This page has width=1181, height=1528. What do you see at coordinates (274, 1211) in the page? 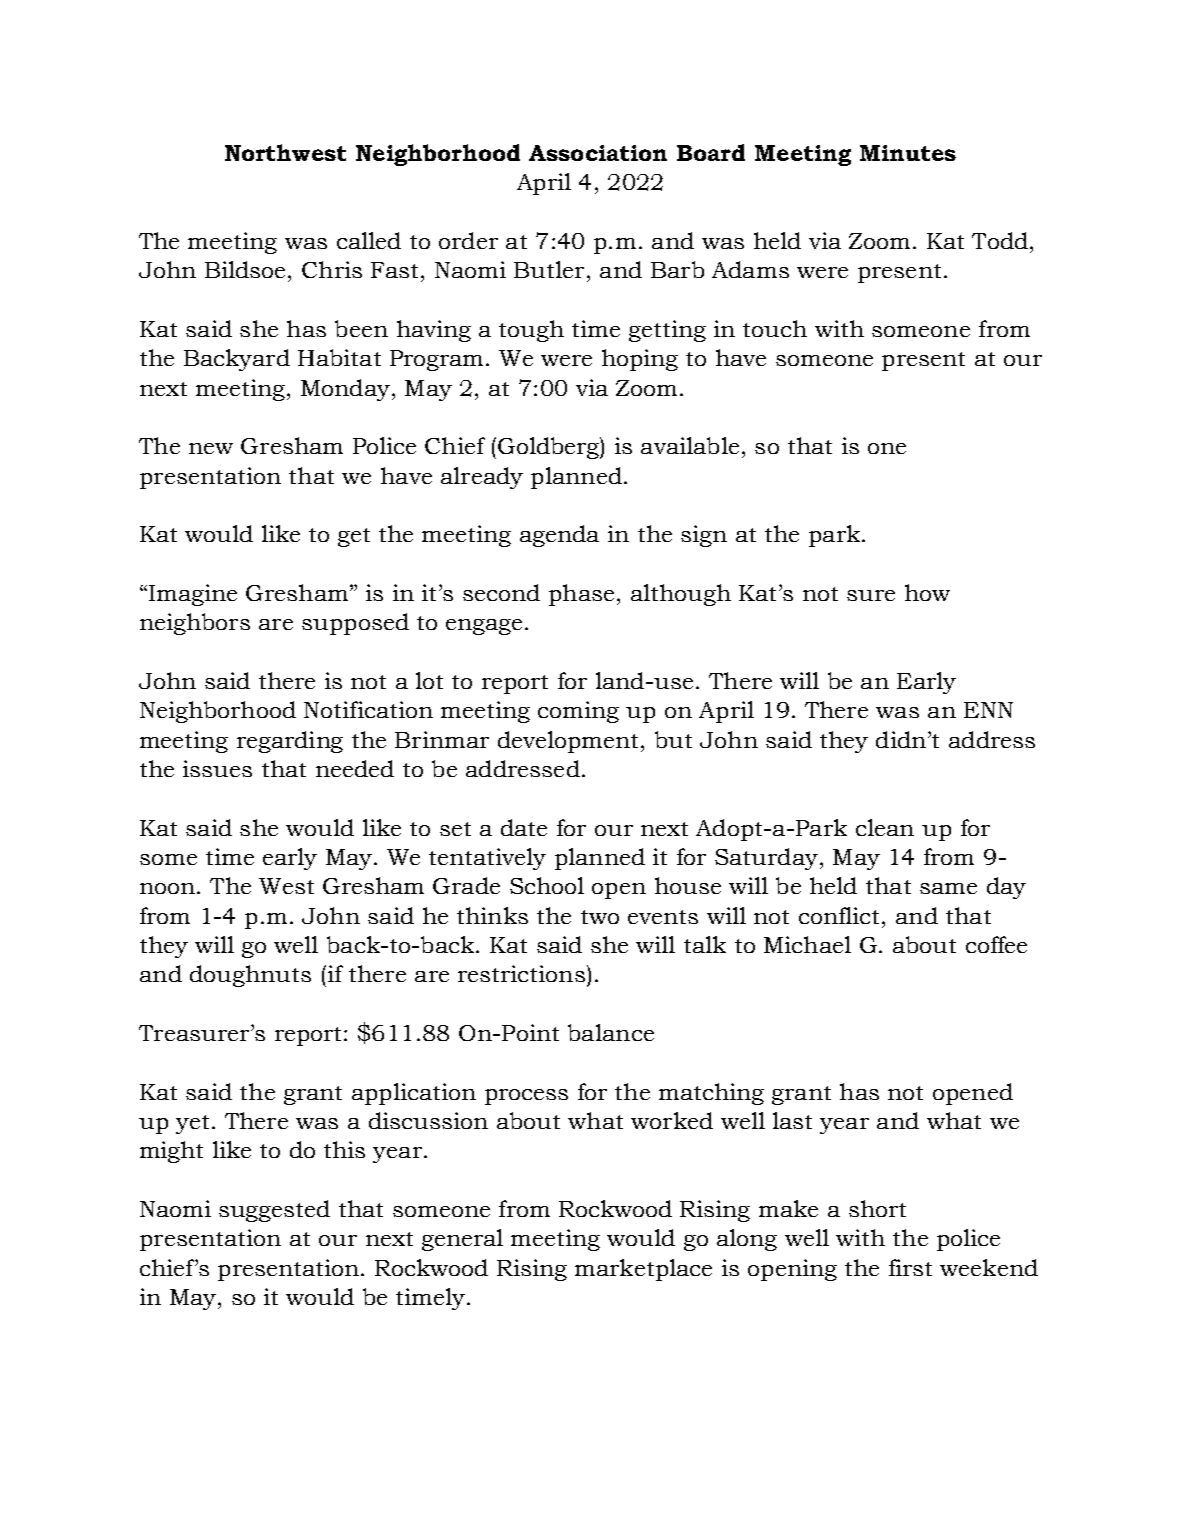
I see `suggested` at bounding box center [274, 1211].
